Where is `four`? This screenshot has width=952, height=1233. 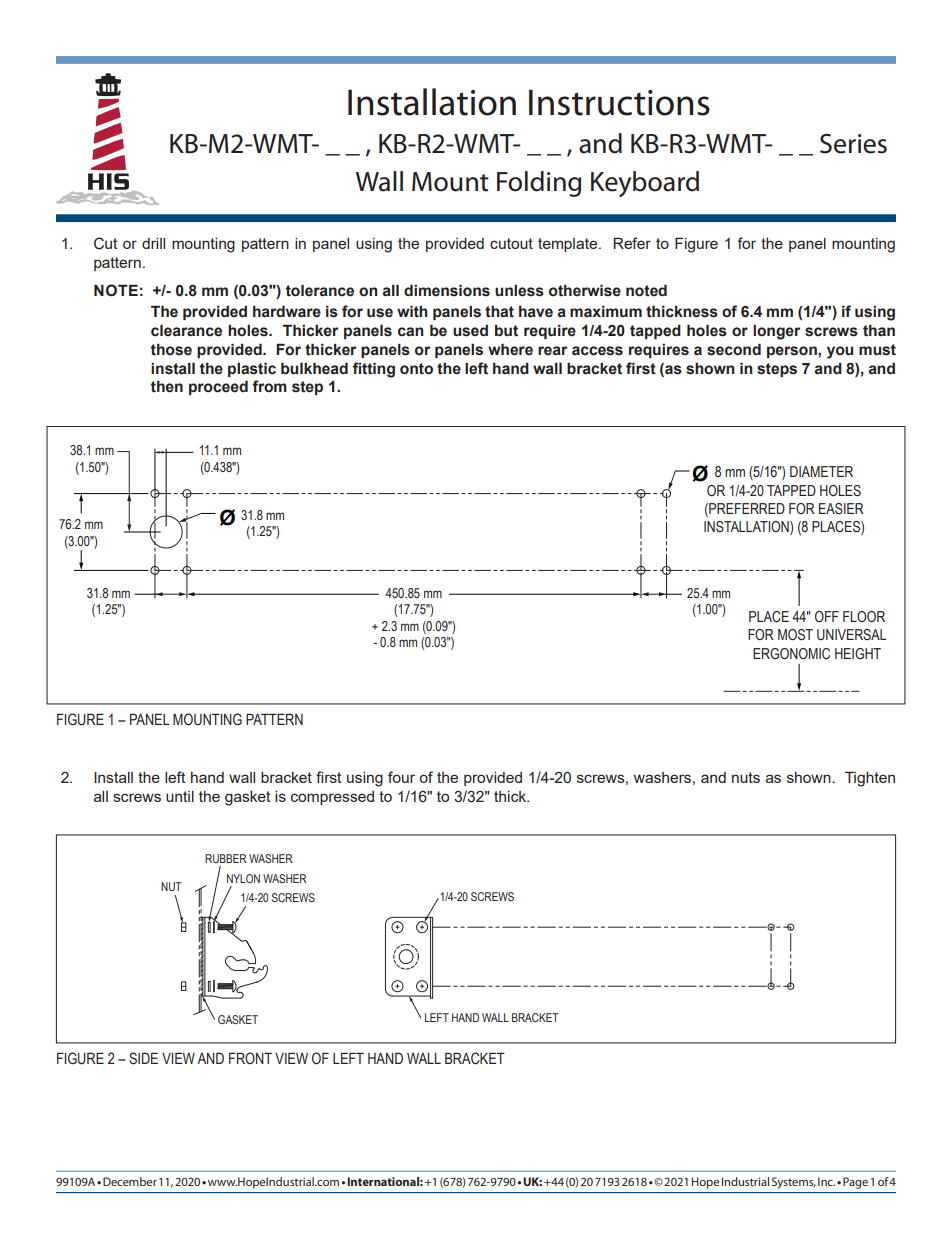
four is located at coordinates (401, 777).
